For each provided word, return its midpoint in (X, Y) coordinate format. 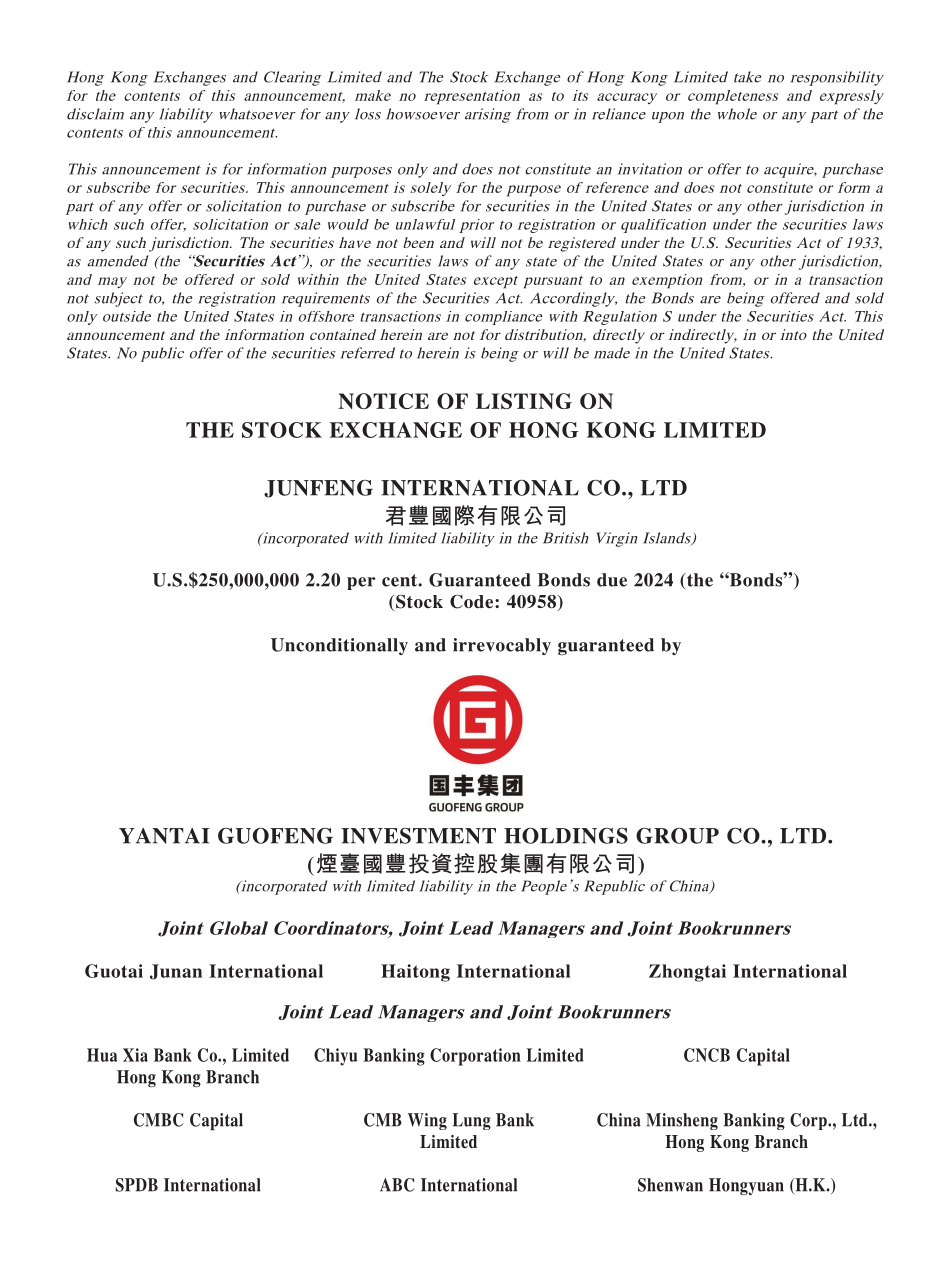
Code (473, 602)
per (361, 583)
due (612, 580)
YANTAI (164, 836)
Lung (471, 1121)
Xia (135, 1055)
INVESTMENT (418, 836)
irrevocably (502, 646)
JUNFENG (318, 489)
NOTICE (383, 401)
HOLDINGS (566, 836)
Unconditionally (339, 646)
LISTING (524, 401)
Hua (102, 1055)
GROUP (677, 836)
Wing (427, 1121)
